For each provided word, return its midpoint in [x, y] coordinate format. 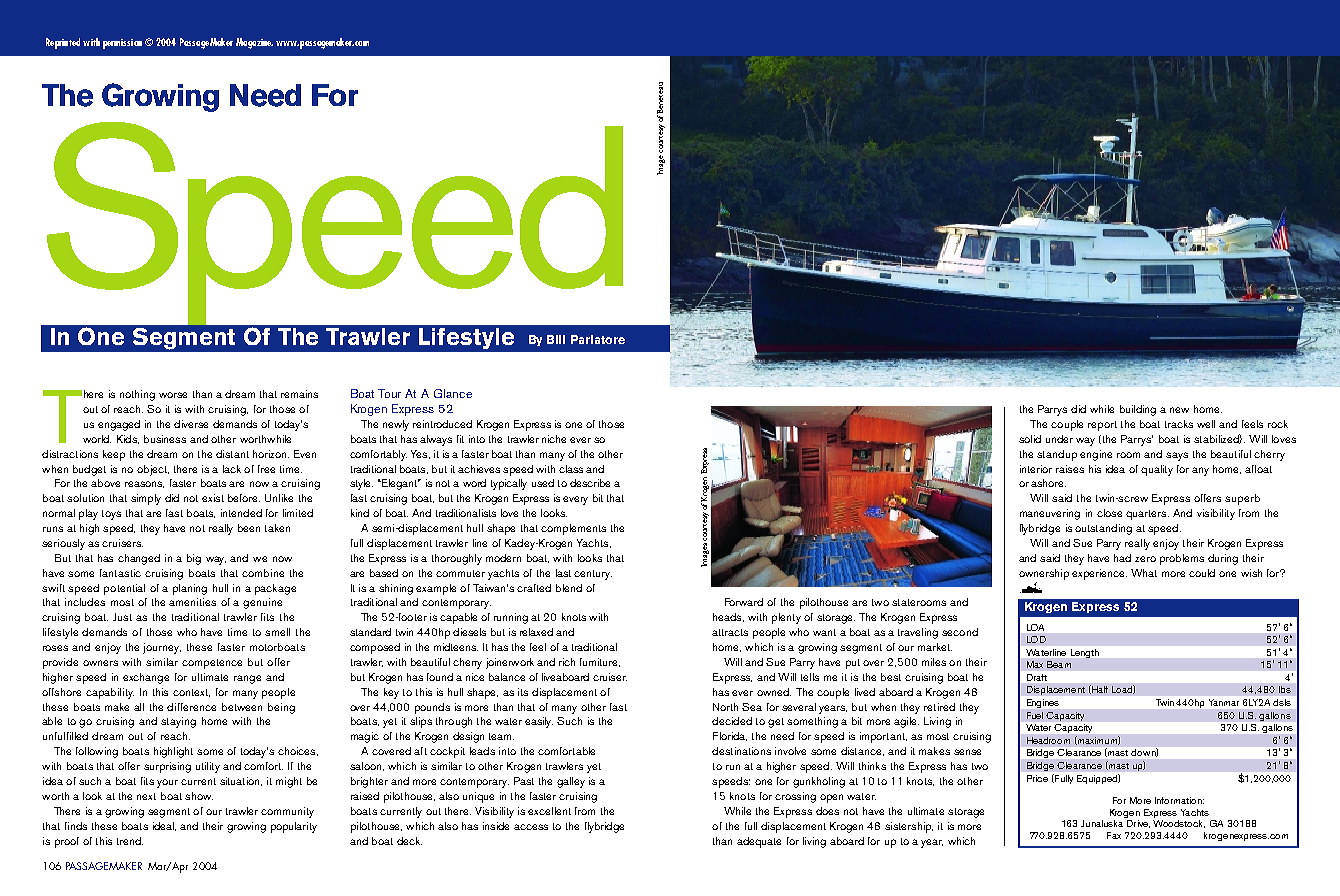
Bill [556, 339]
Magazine [254, 43]
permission [122, 44]
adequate [759, 842]
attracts [730, 632]
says [1177, 456]
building [1138, 410]
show [199, 796]
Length [1085, 653]
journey [162, 648]
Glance [453, 393]
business [165, 439]
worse [173, 395]
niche [554, 439]
